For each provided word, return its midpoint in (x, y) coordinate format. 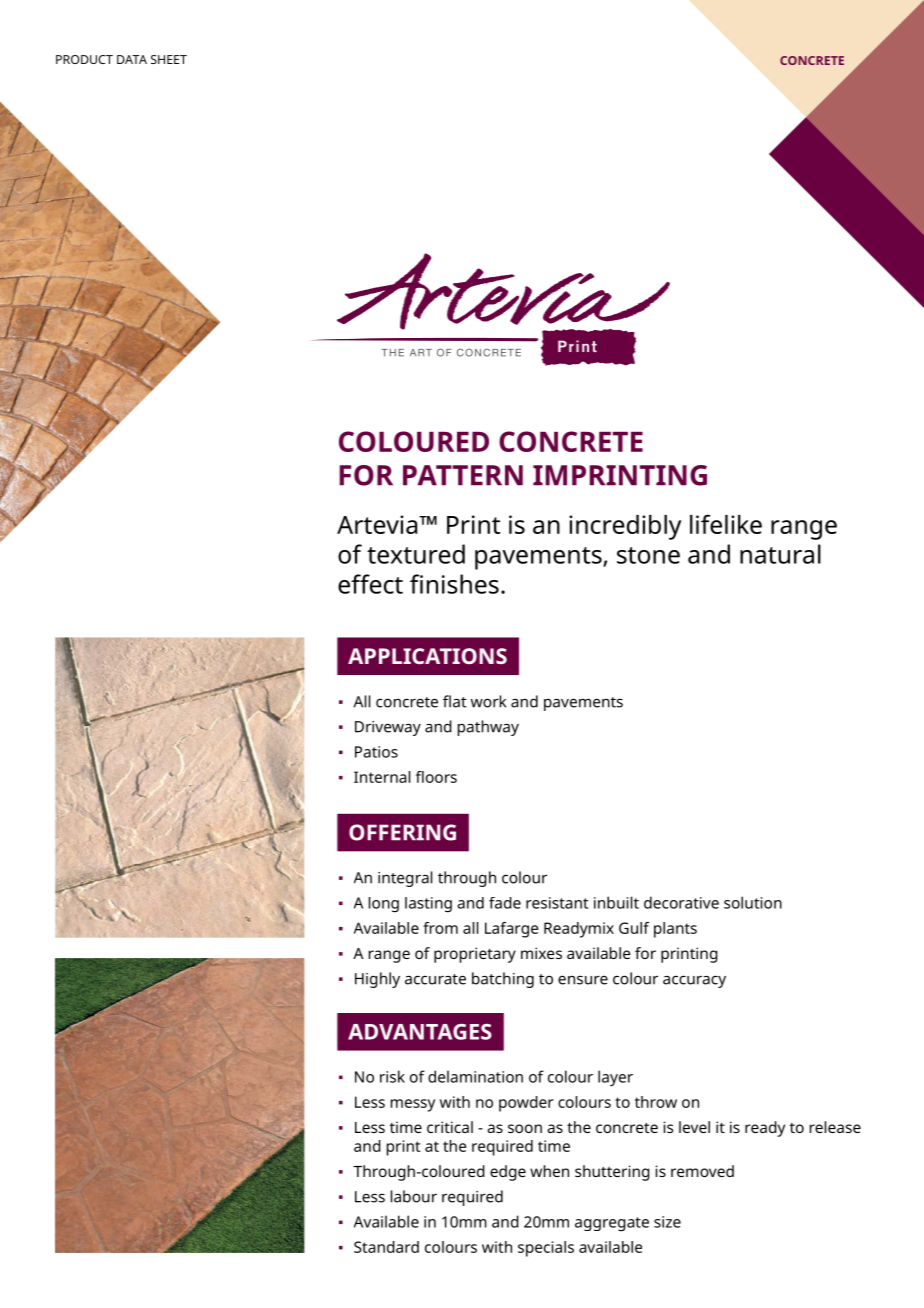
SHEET (169, 59)
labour (414, 1196)
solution (753, 902)
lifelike (726, 524)
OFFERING (402, 832)
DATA (132, 59)
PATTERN (463, 475)
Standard (386, 1247)
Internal (382, 777)
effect (370, 584)
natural (780, 554)
